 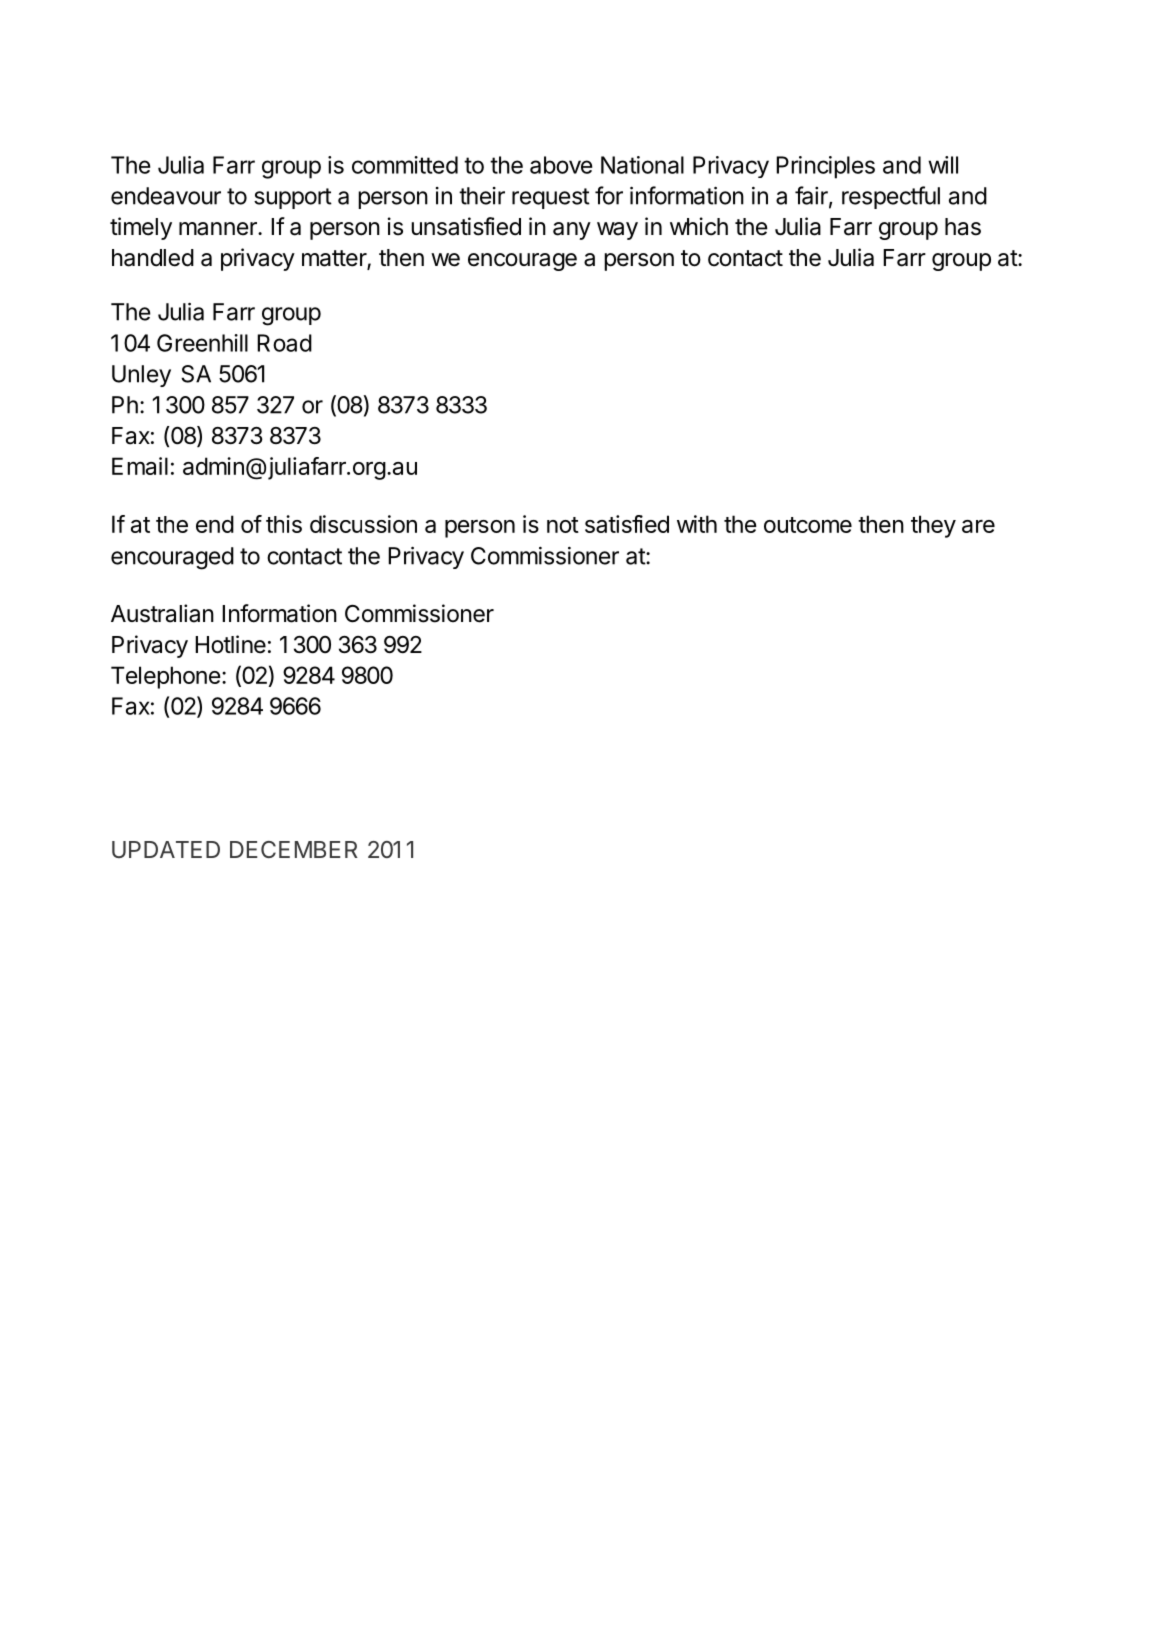 What do you see at coordinates (294, 849) in the screenshot?
I see `DECEMBER` at bounding box center [294, 849].
